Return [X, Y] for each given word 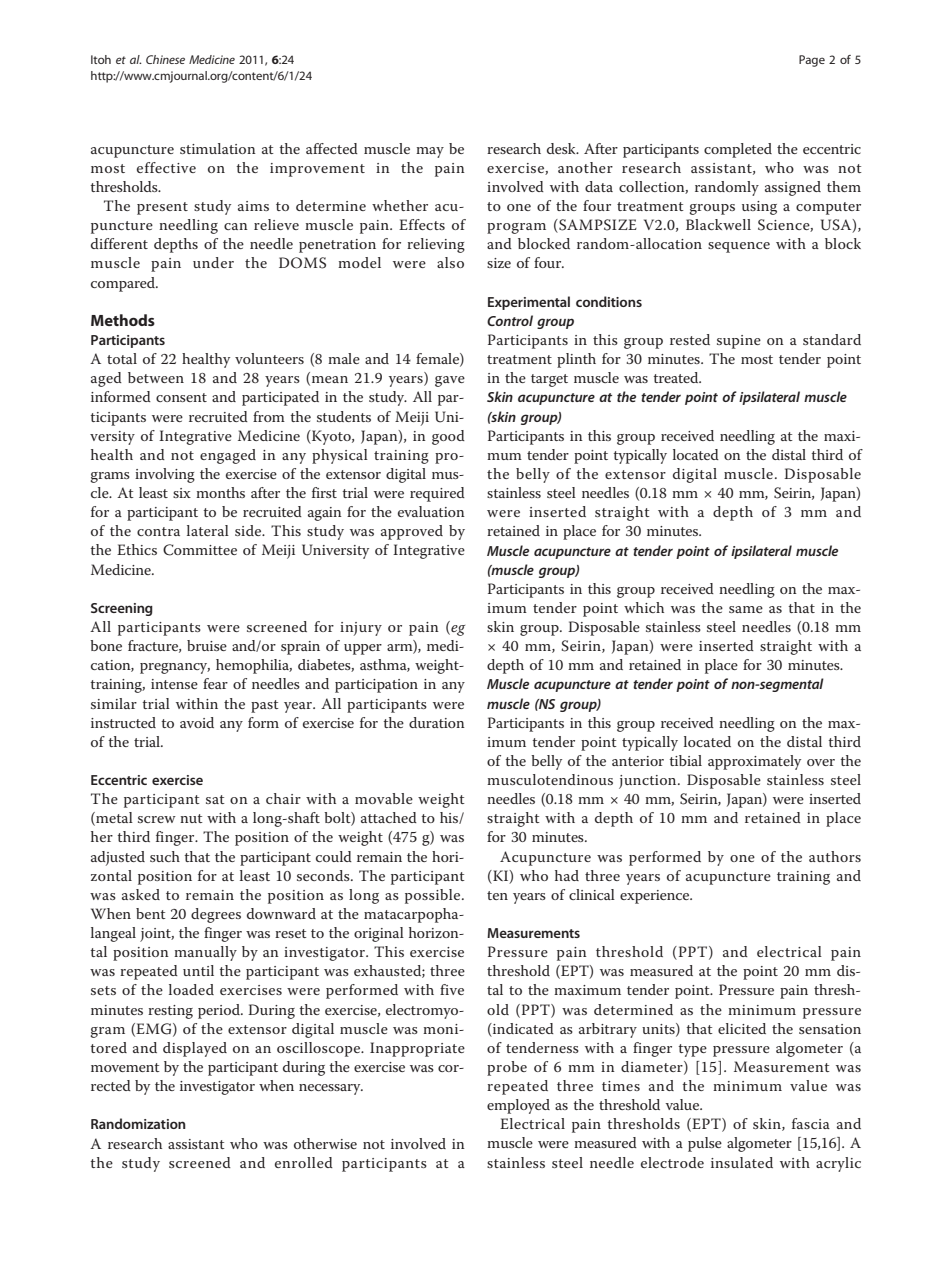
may [430, 152]
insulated [742, 1162]
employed [518, 1106]
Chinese [165, 59]
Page [812, 61]
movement [125, 1067]
